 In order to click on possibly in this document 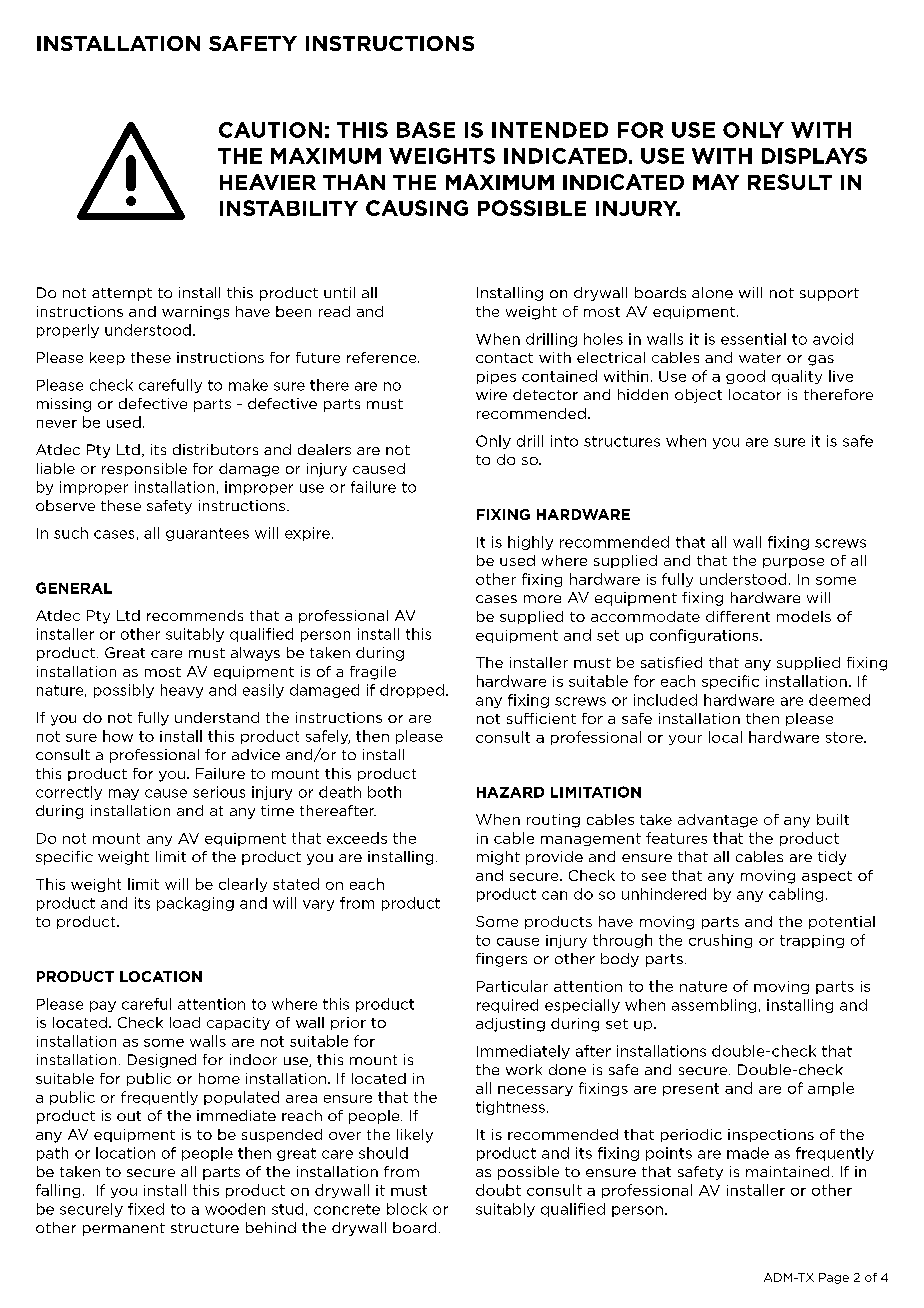, I will do `click(124, 691)`.
